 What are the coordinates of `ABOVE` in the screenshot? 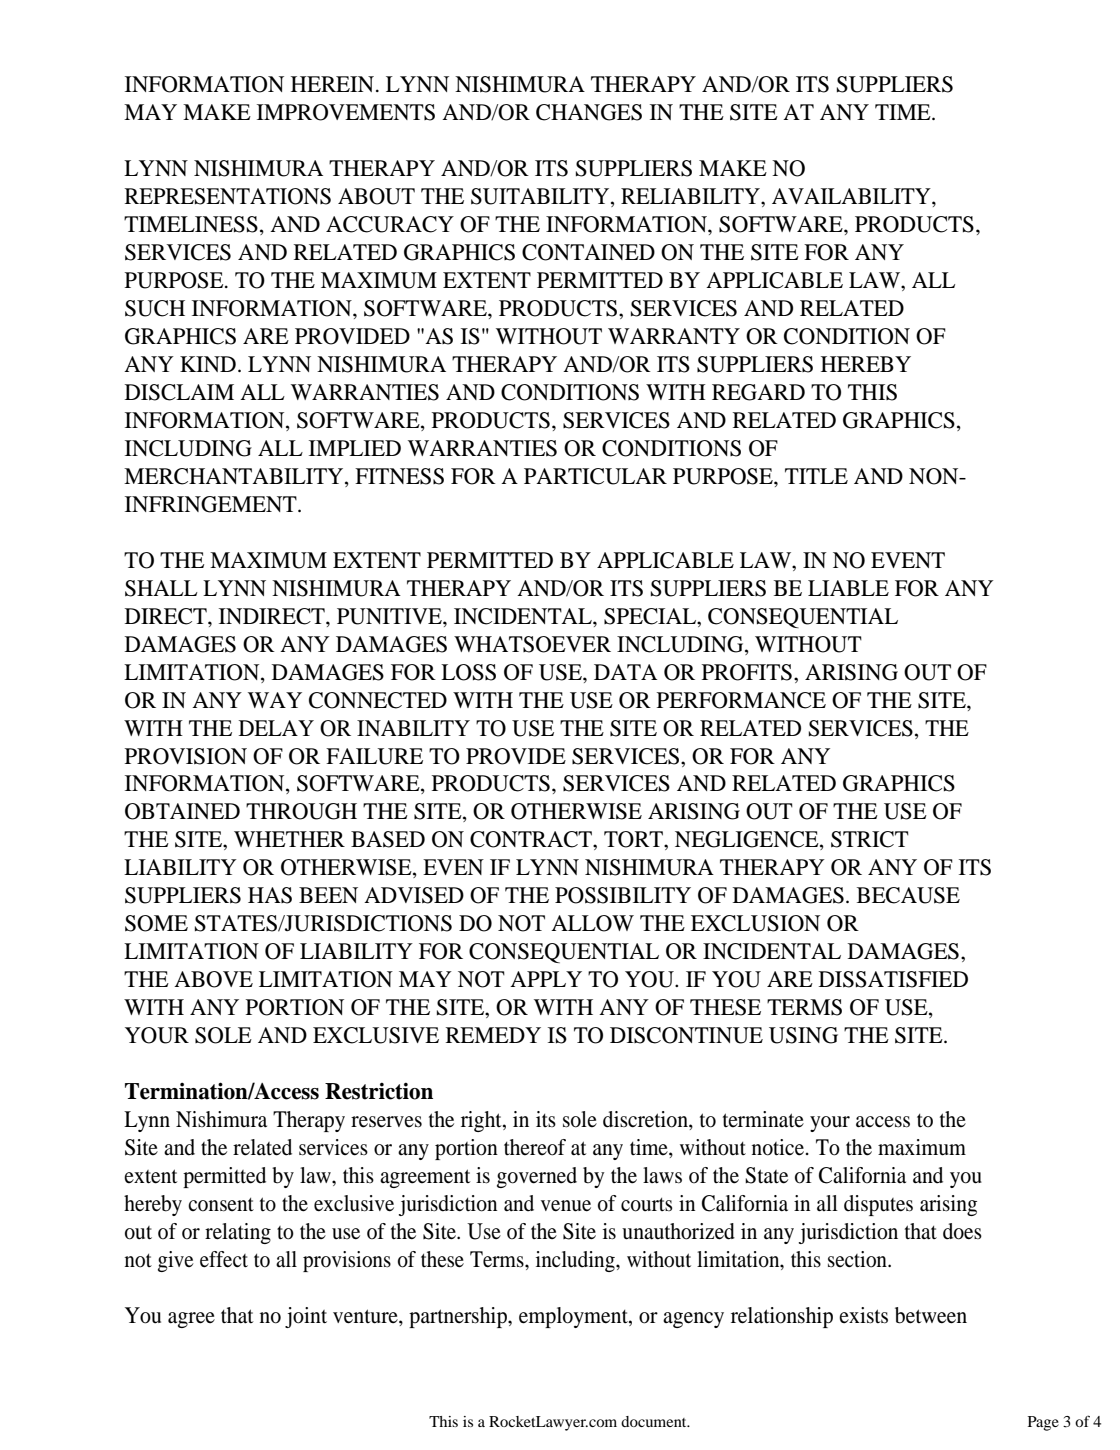 It's located at (213, 979).
